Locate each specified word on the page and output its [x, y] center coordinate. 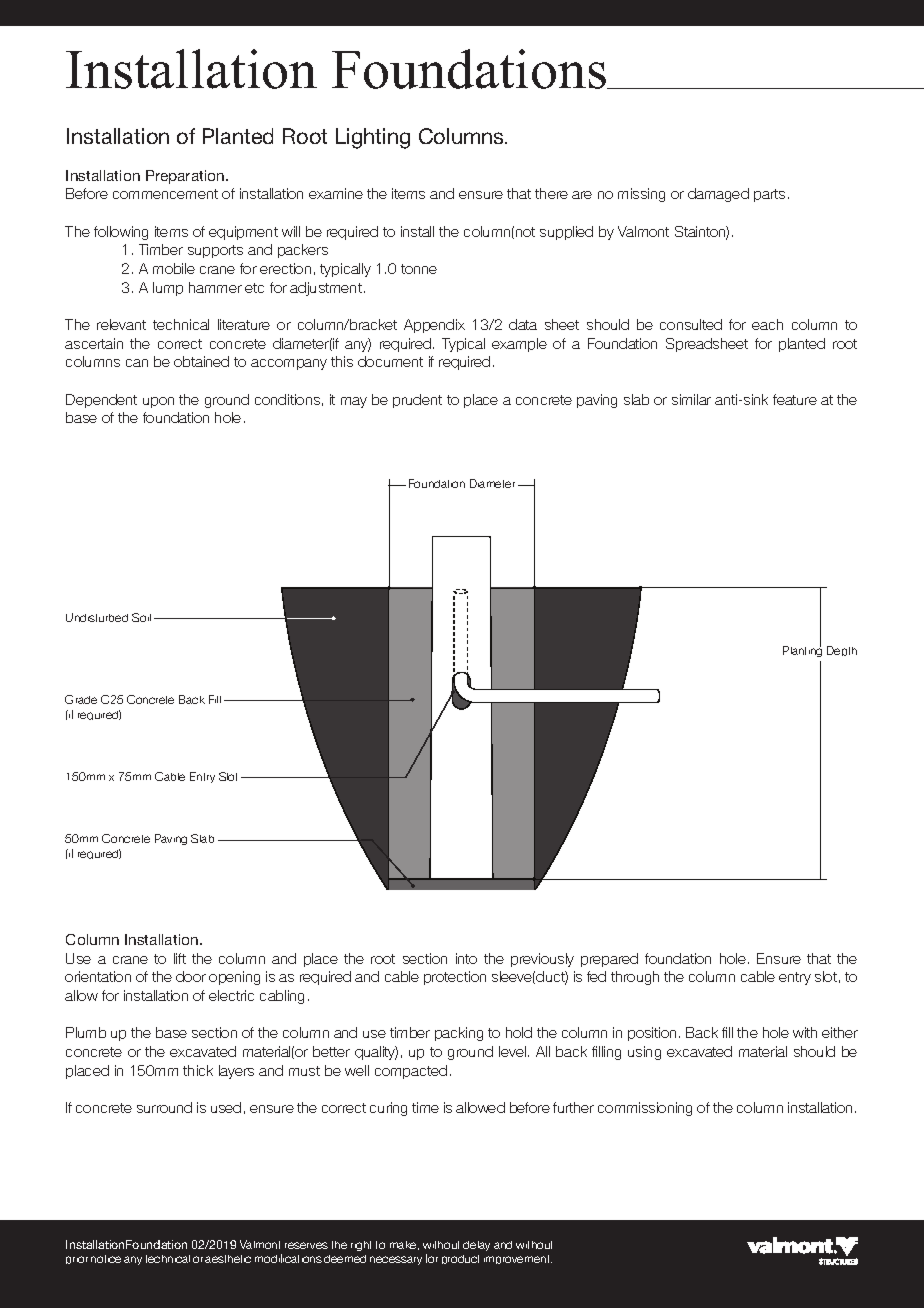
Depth [842, 651]
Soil [141, 617]
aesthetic [228, 1259]
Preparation [186, 177]
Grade [81, 699]
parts [769, 195]
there [551, 193]
